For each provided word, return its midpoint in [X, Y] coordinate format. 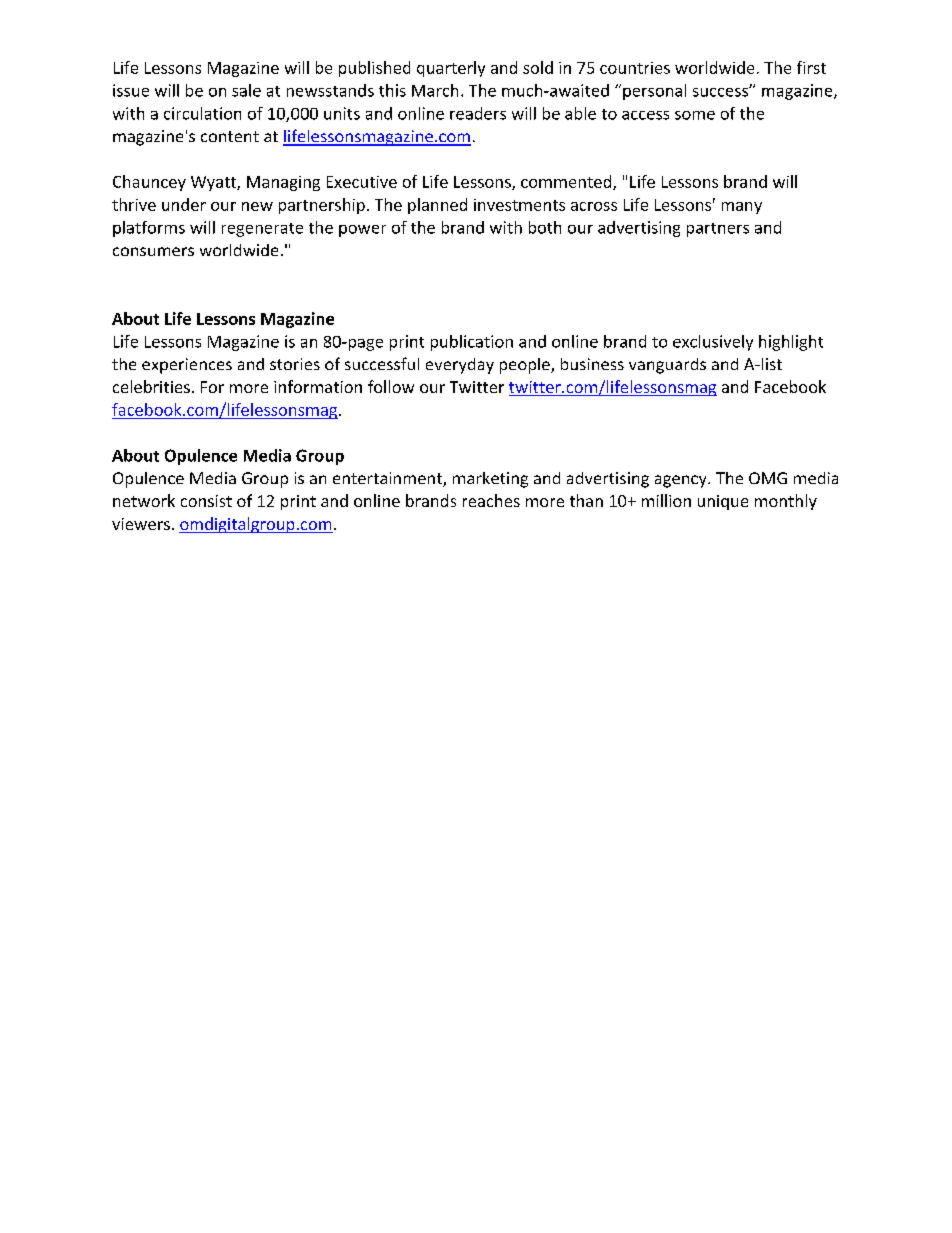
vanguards [667, 366]
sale [246, 90]
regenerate [262, 230]
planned [437, 206]
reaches [491, 500]
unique [723, 502]
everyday [460, 366]
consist [206, 501]
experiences [187, 366]
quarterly [451, 69]
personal [654, 92]
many [742, 208]
